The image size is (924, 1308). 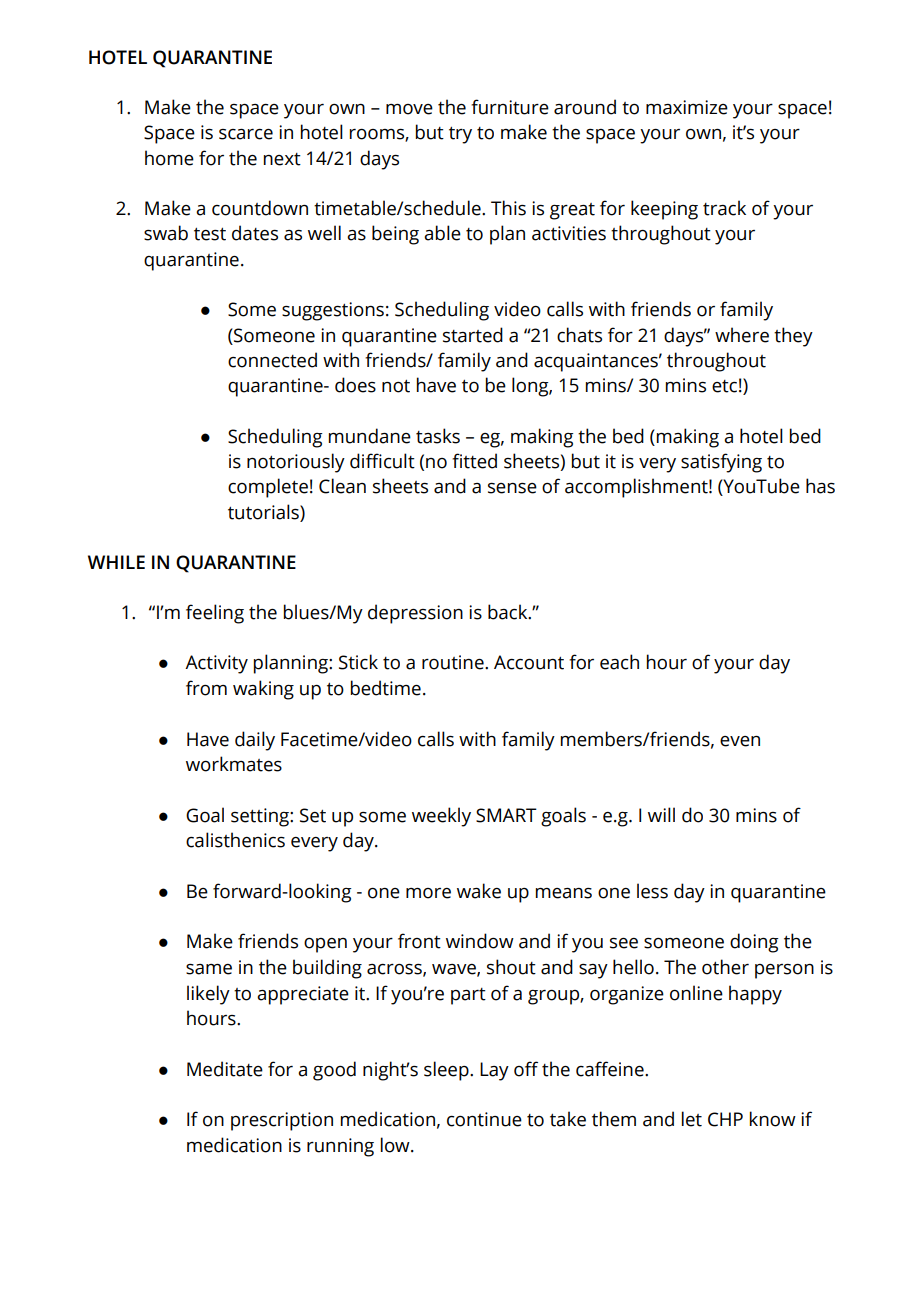 I want to click on home, so click(x=169, y=158).
